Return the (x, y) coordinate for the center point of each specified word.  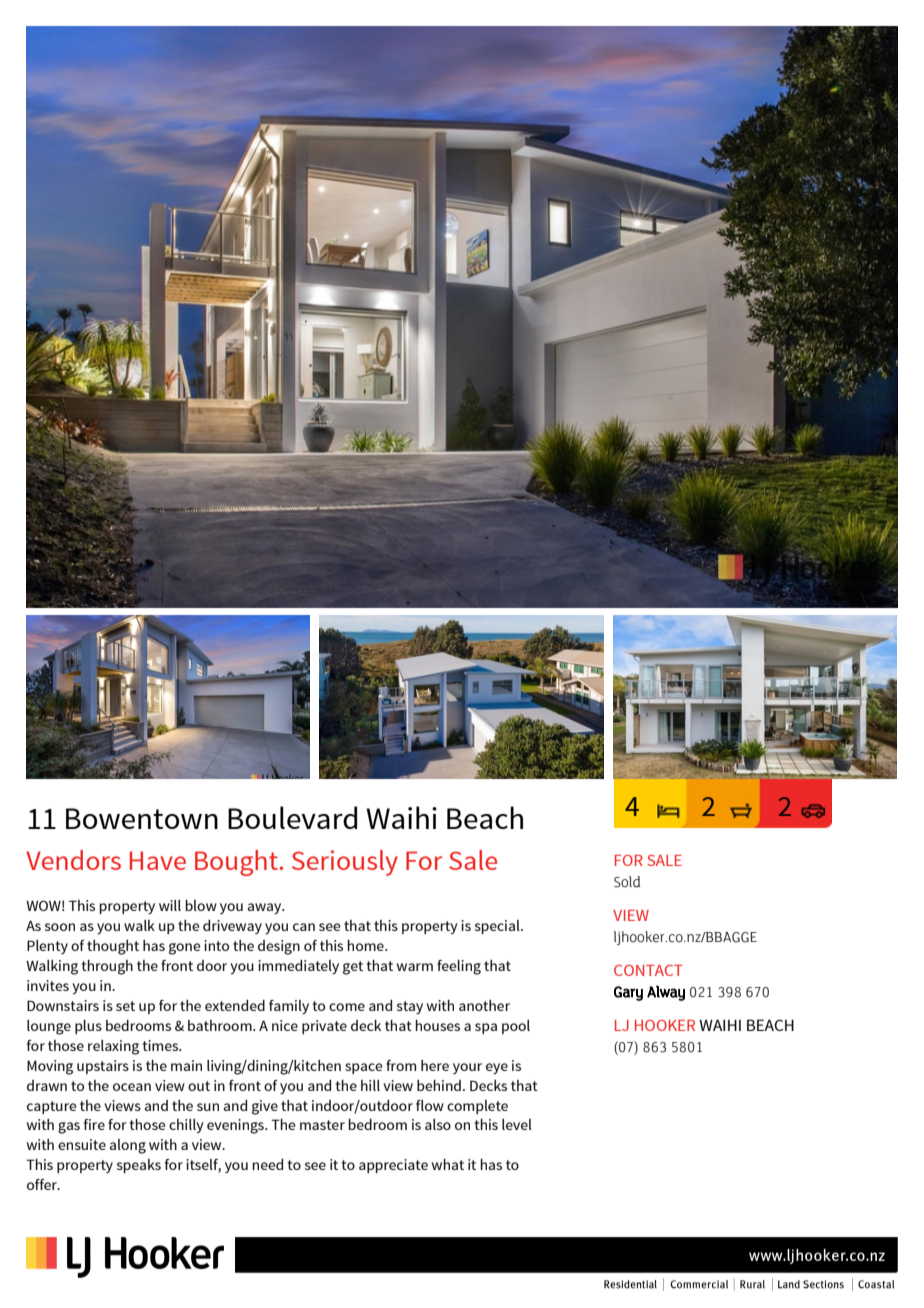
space (364, 1068)
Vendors (73, 860)
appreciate (393, 1166)
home (366, 945)
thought (113, 947)
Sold (627, 882)
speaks (139, 1166)
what (448, 1164)
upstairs (103, 1067)
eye (497, 1068)
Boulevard (292, 817)
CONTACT (648, 970)
